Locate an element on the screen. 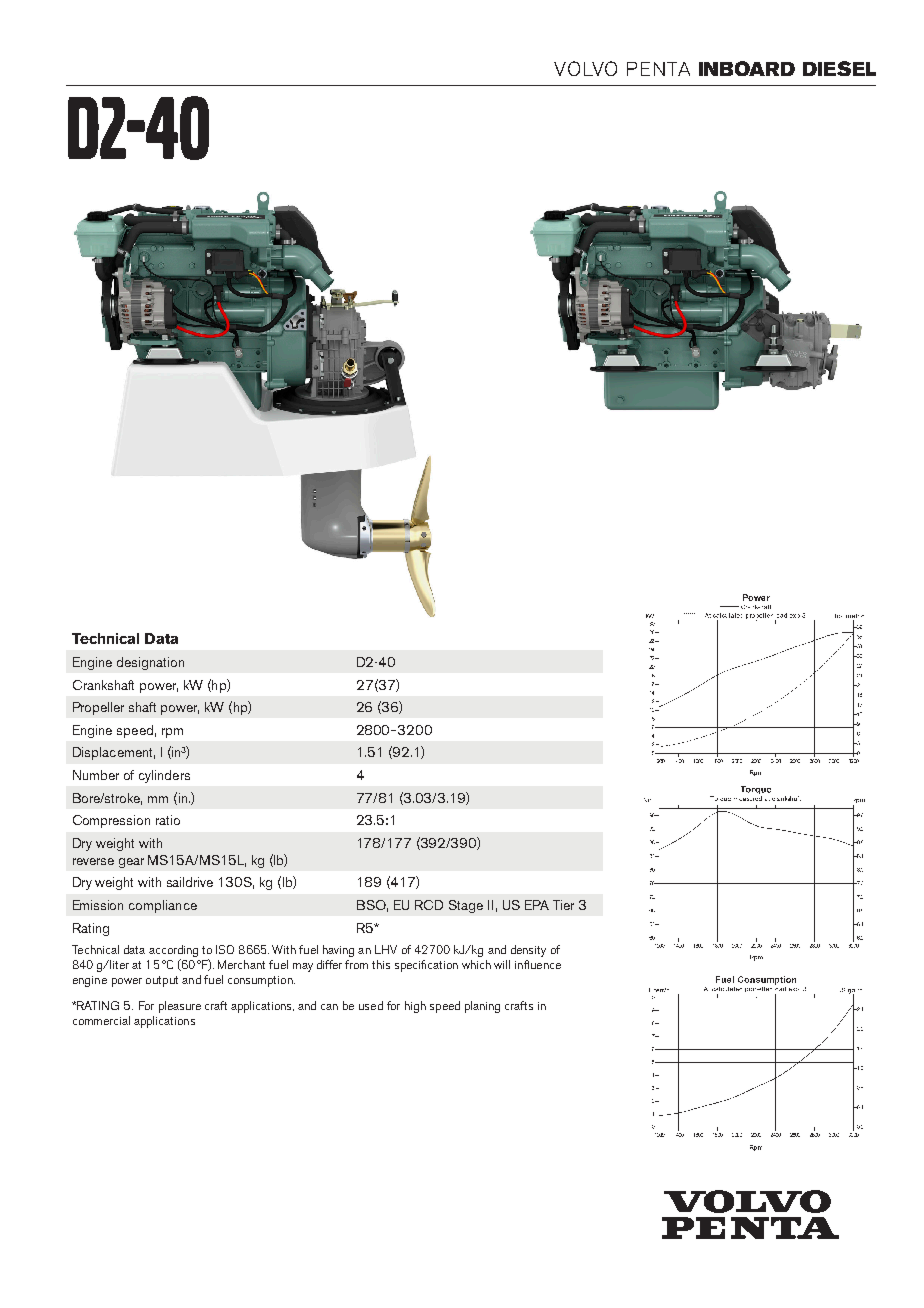 Image resolution: width=924 pixels, height=1308 pixels. influence is located at coordinates (538, 964).
